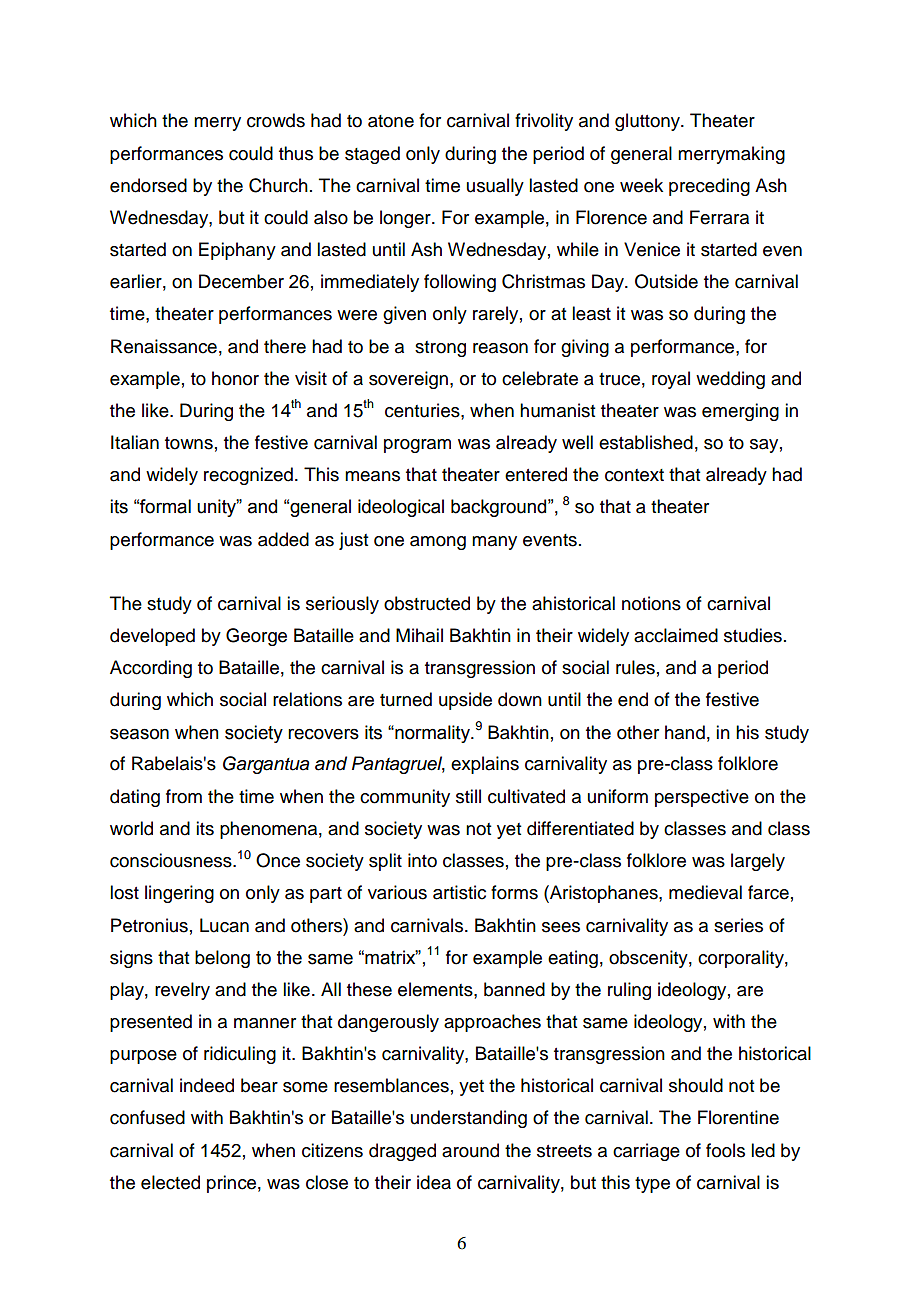 The height and width of the image is (1308, 924). I want to click on endorsed, so click(148, 185).
